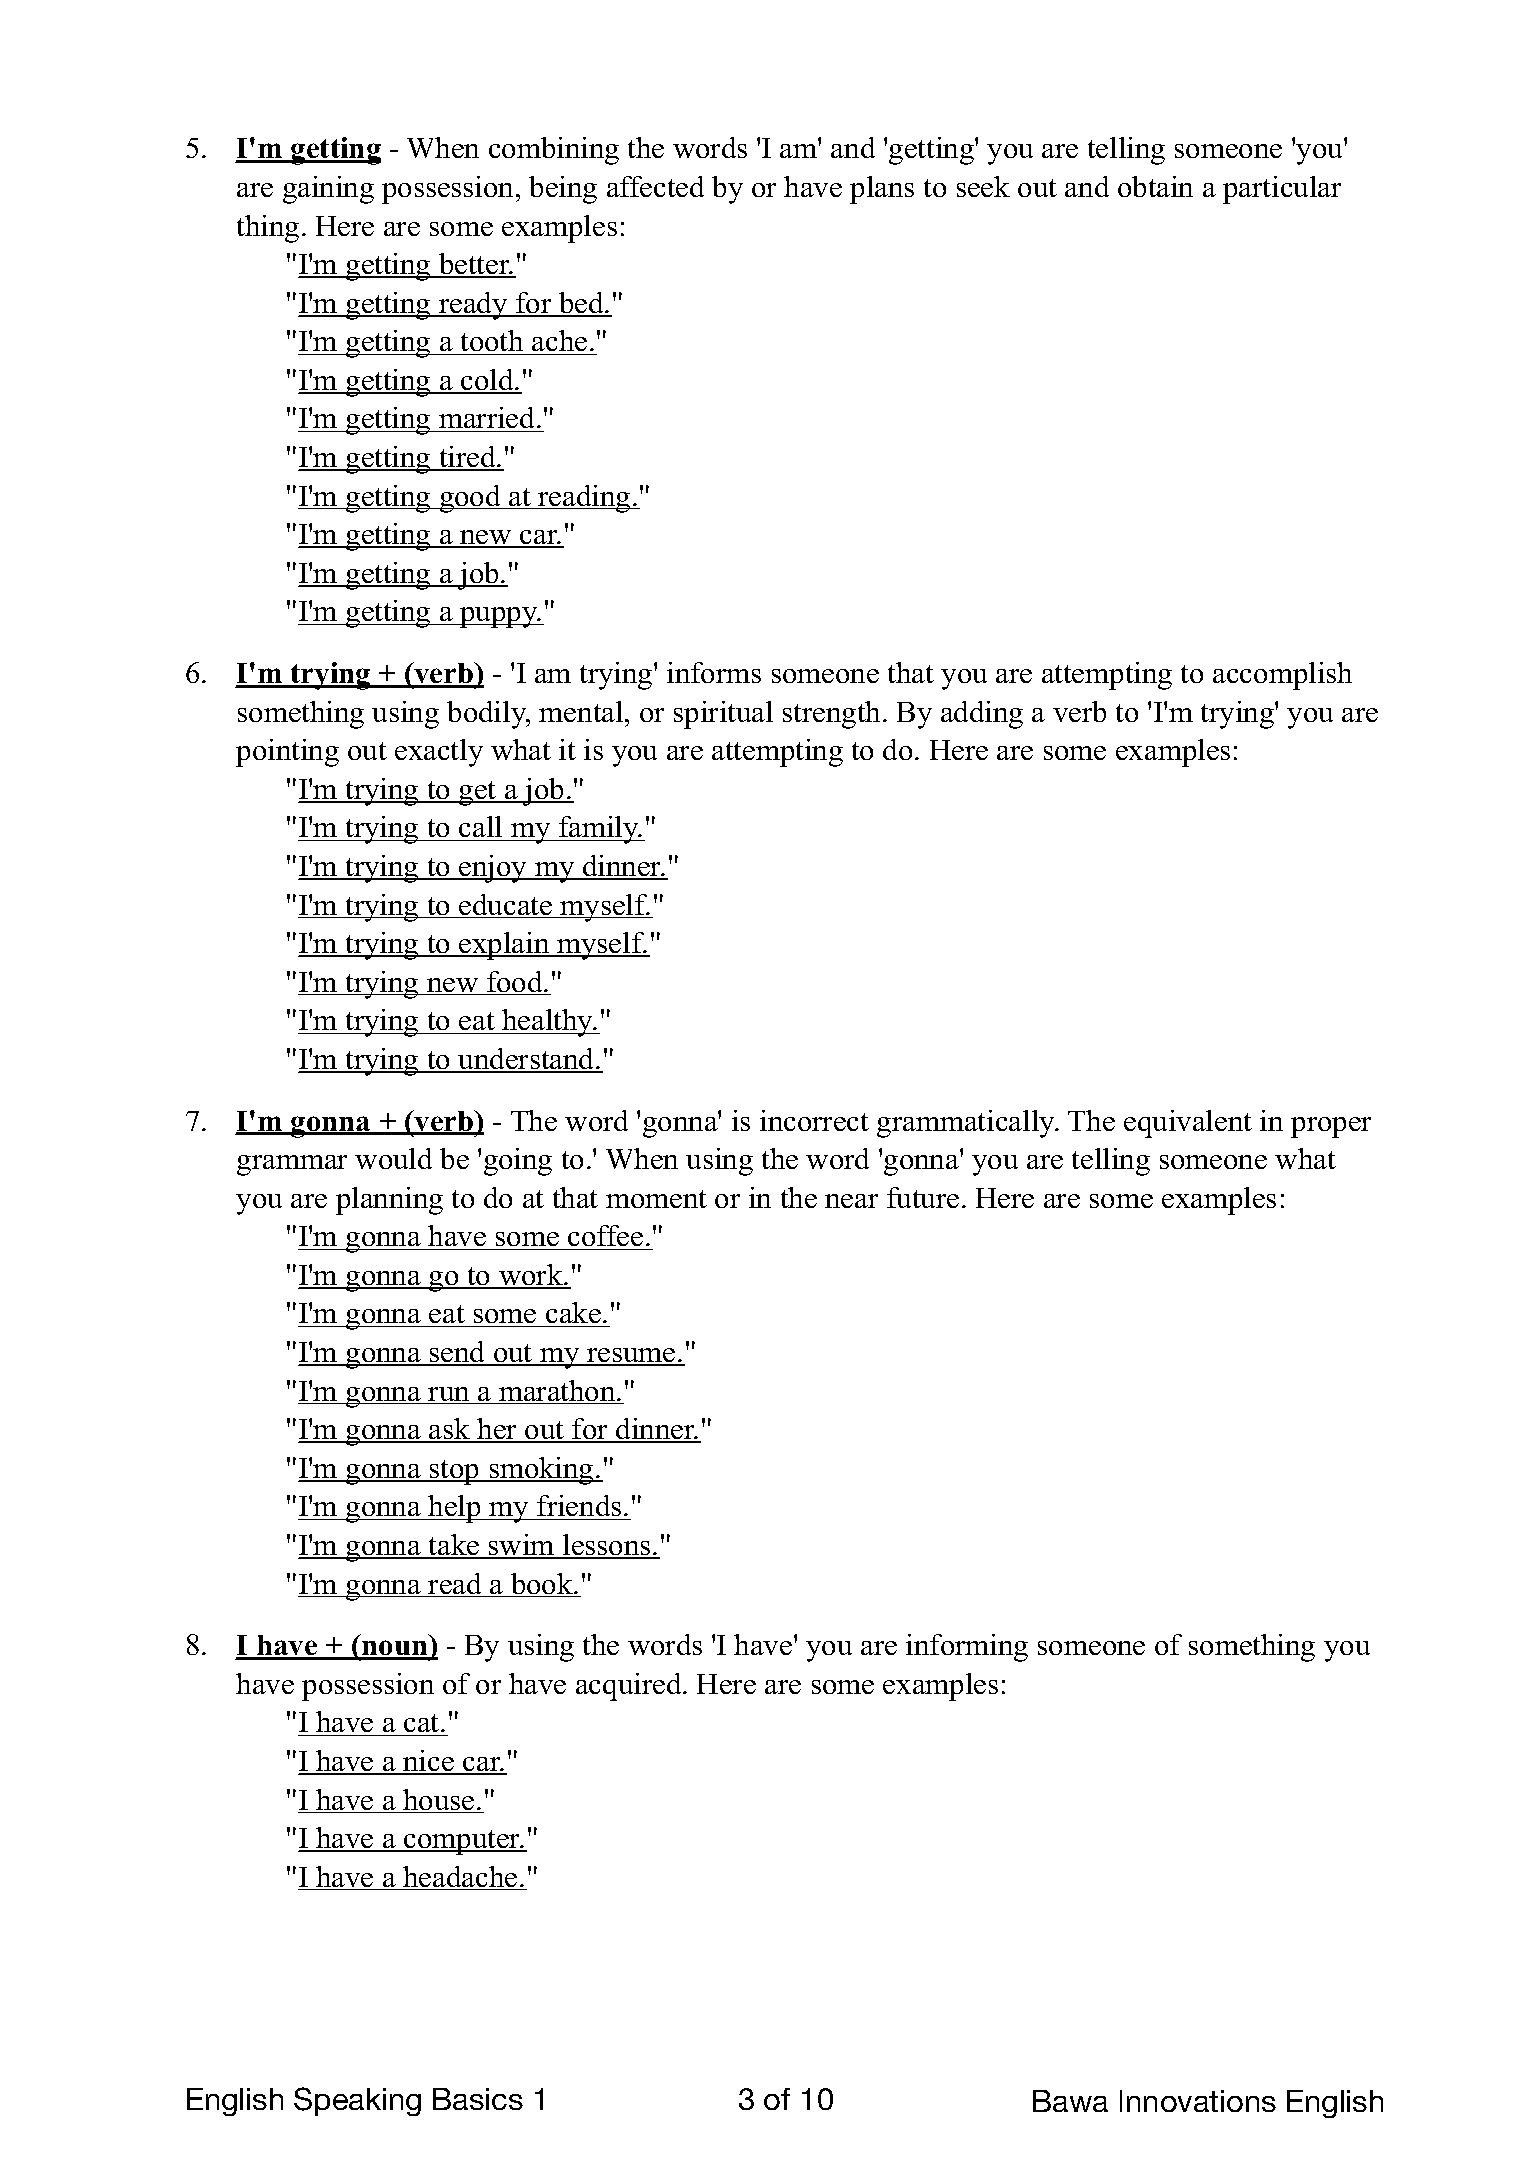  What do you see at coordinates (357, 2101) in the image?
I see `Speaking` at bounding box center [357, 2101].
